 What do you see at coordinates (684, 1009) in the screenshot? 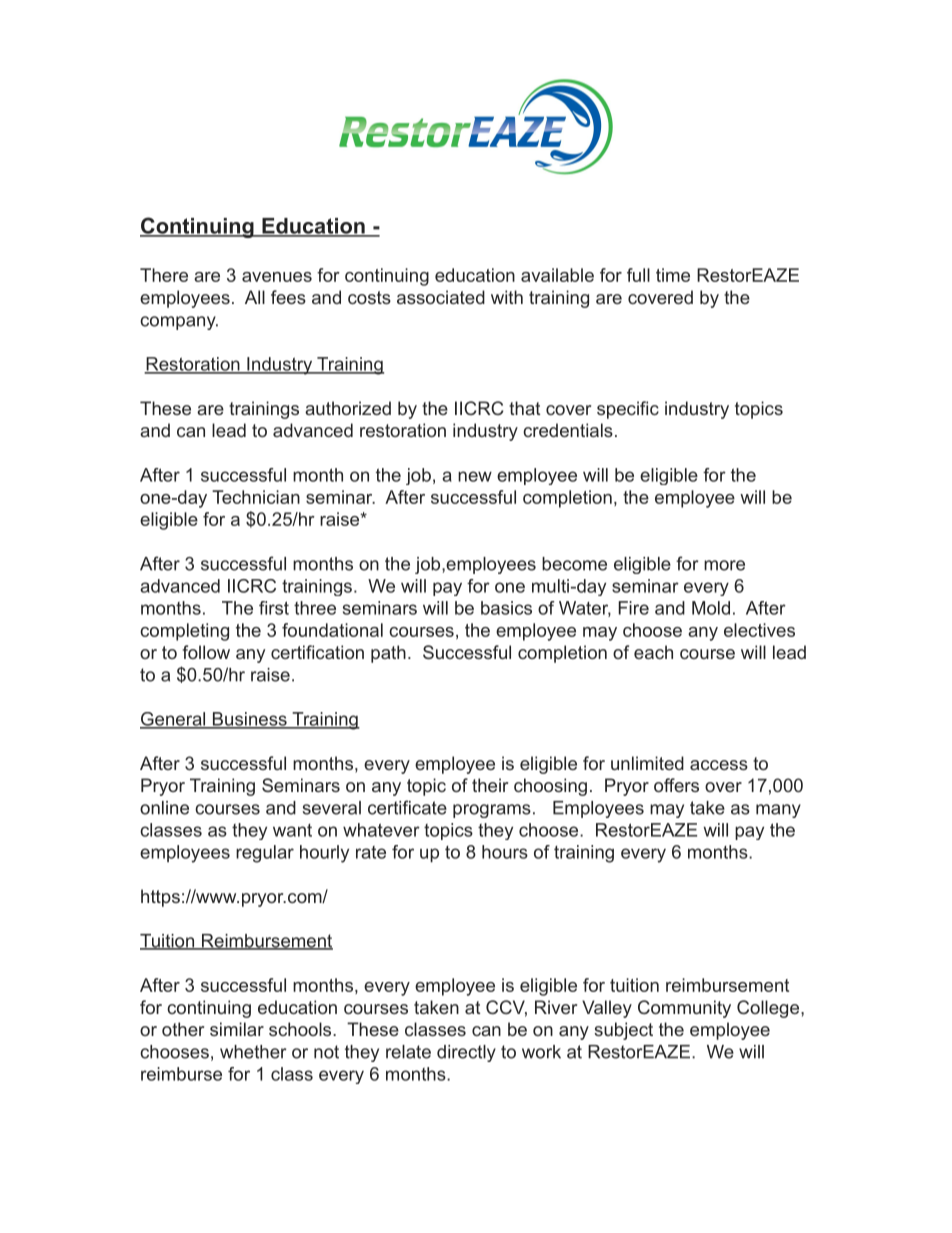
I see `Community` at bounding box center [684, 1009].
